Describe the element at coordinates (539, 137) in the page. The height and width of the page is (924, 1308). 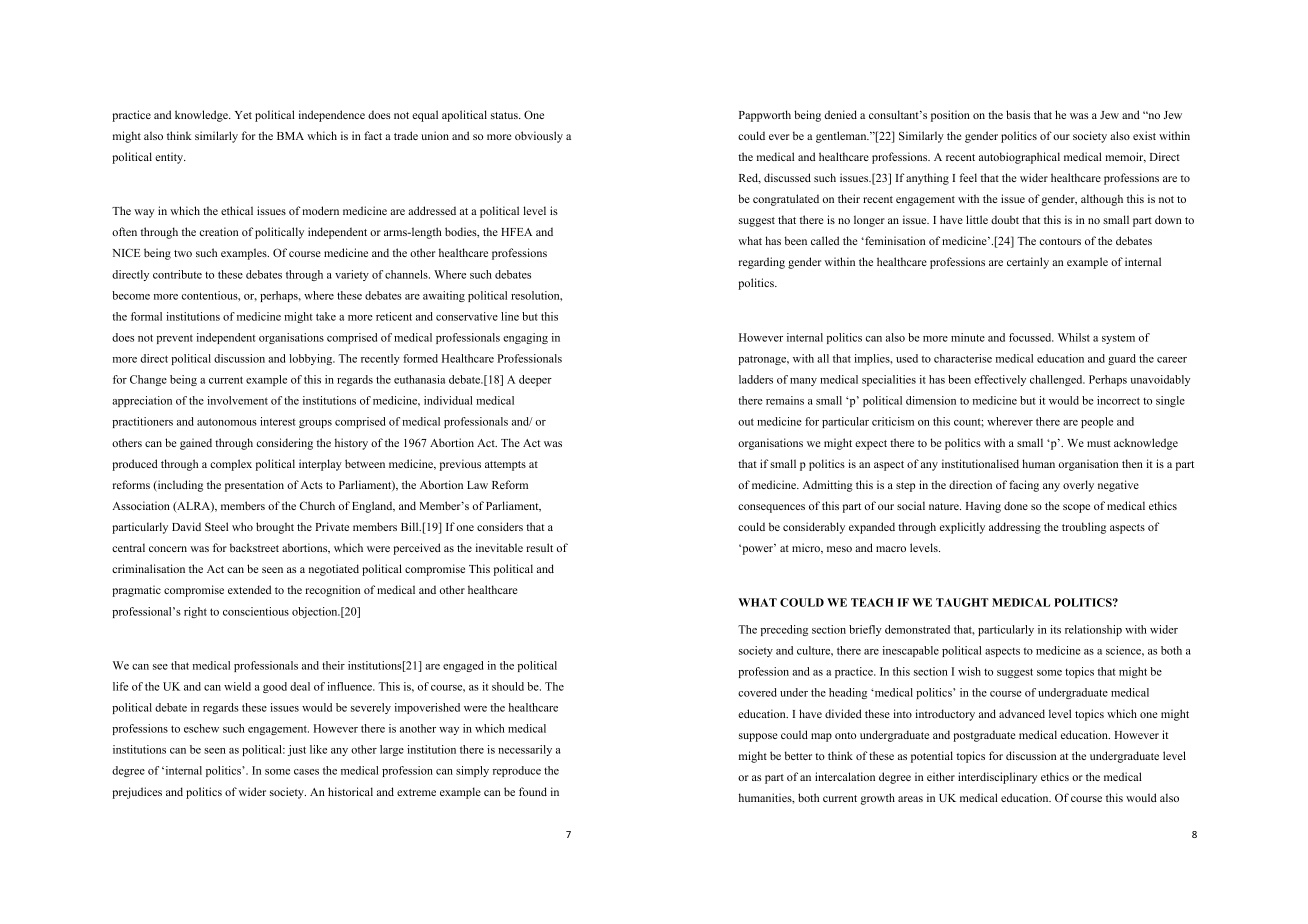
I see `obviously` at that location.
